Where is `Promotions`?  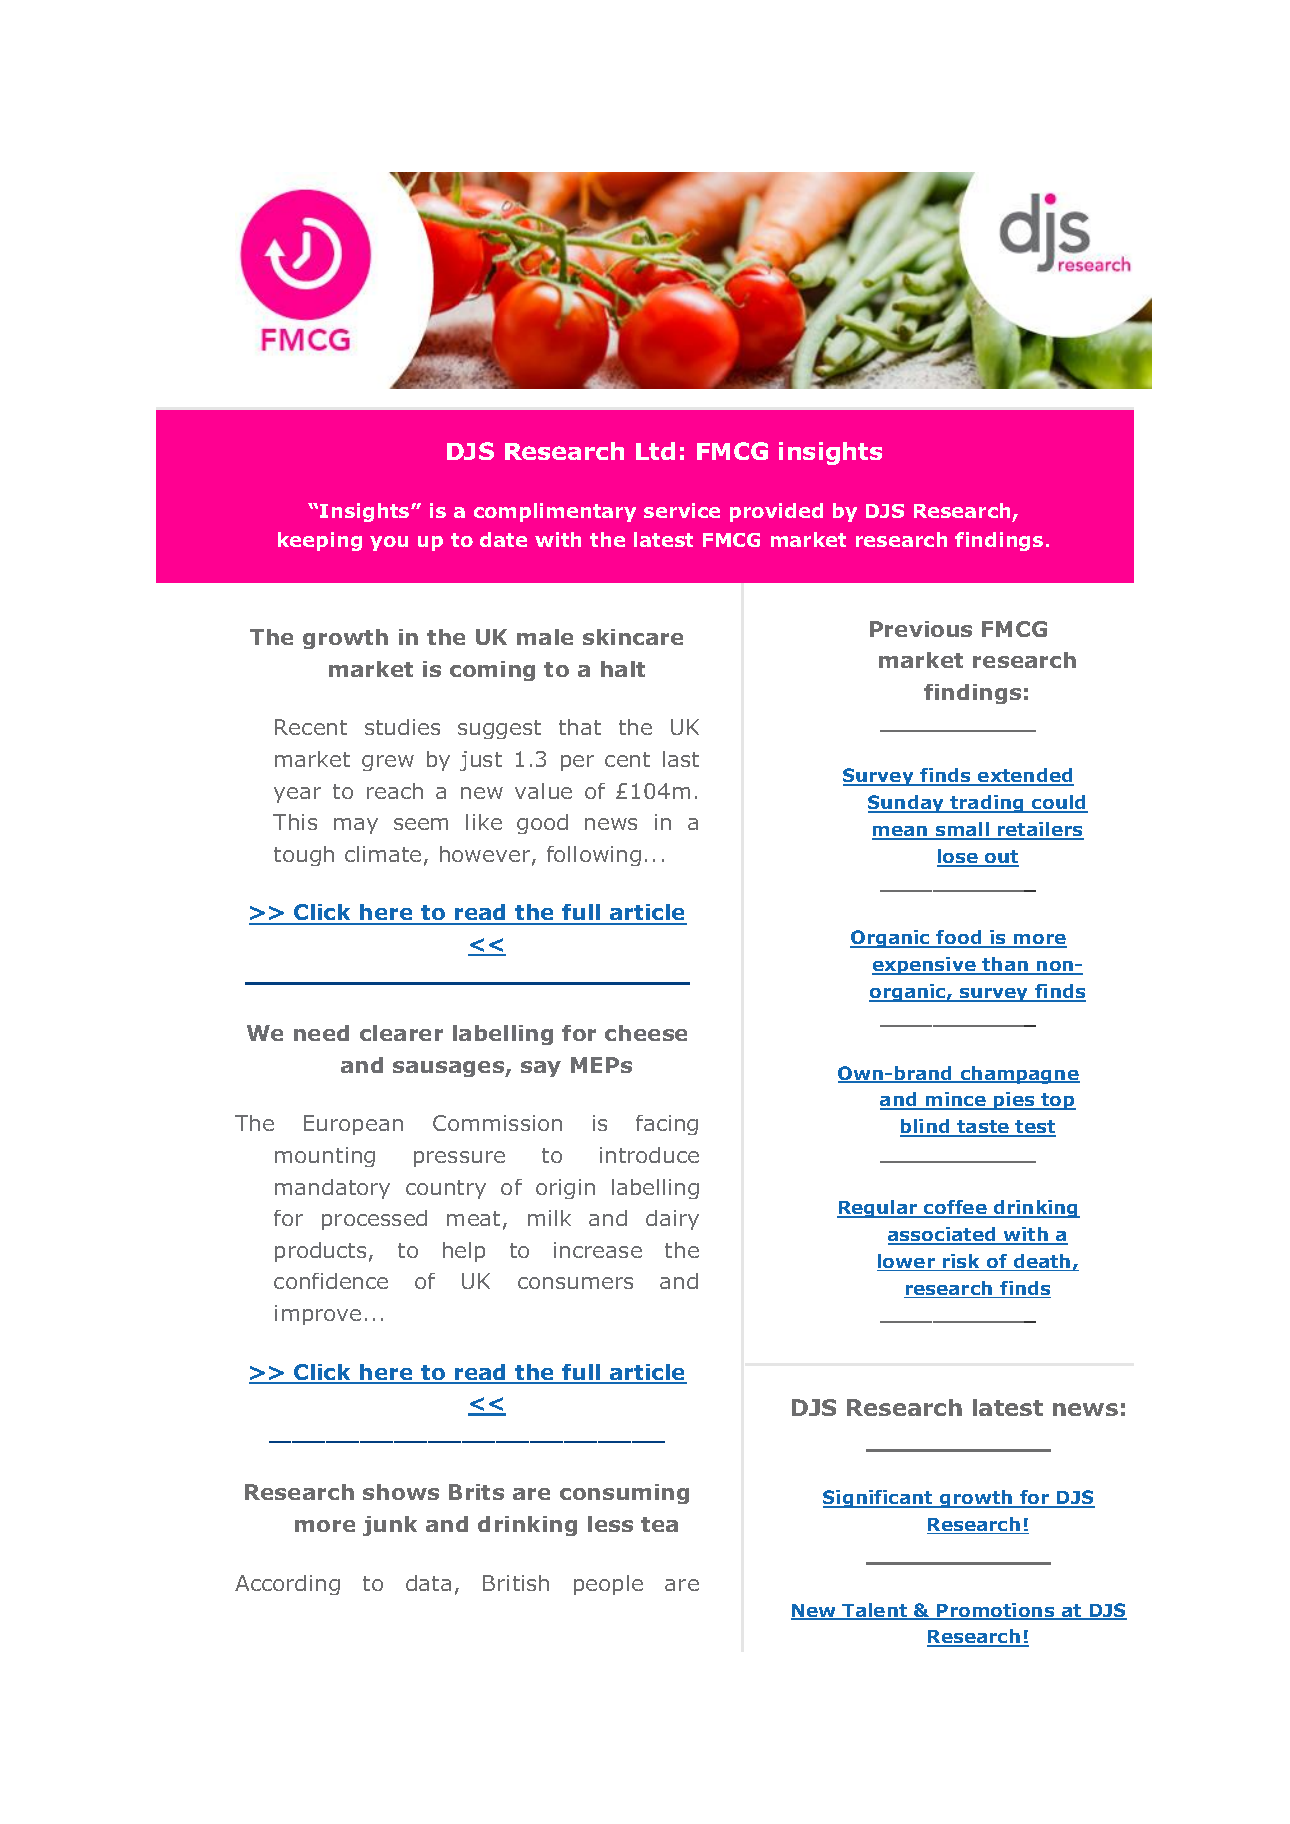 Promotions is located at coordinates (996, 1611).
